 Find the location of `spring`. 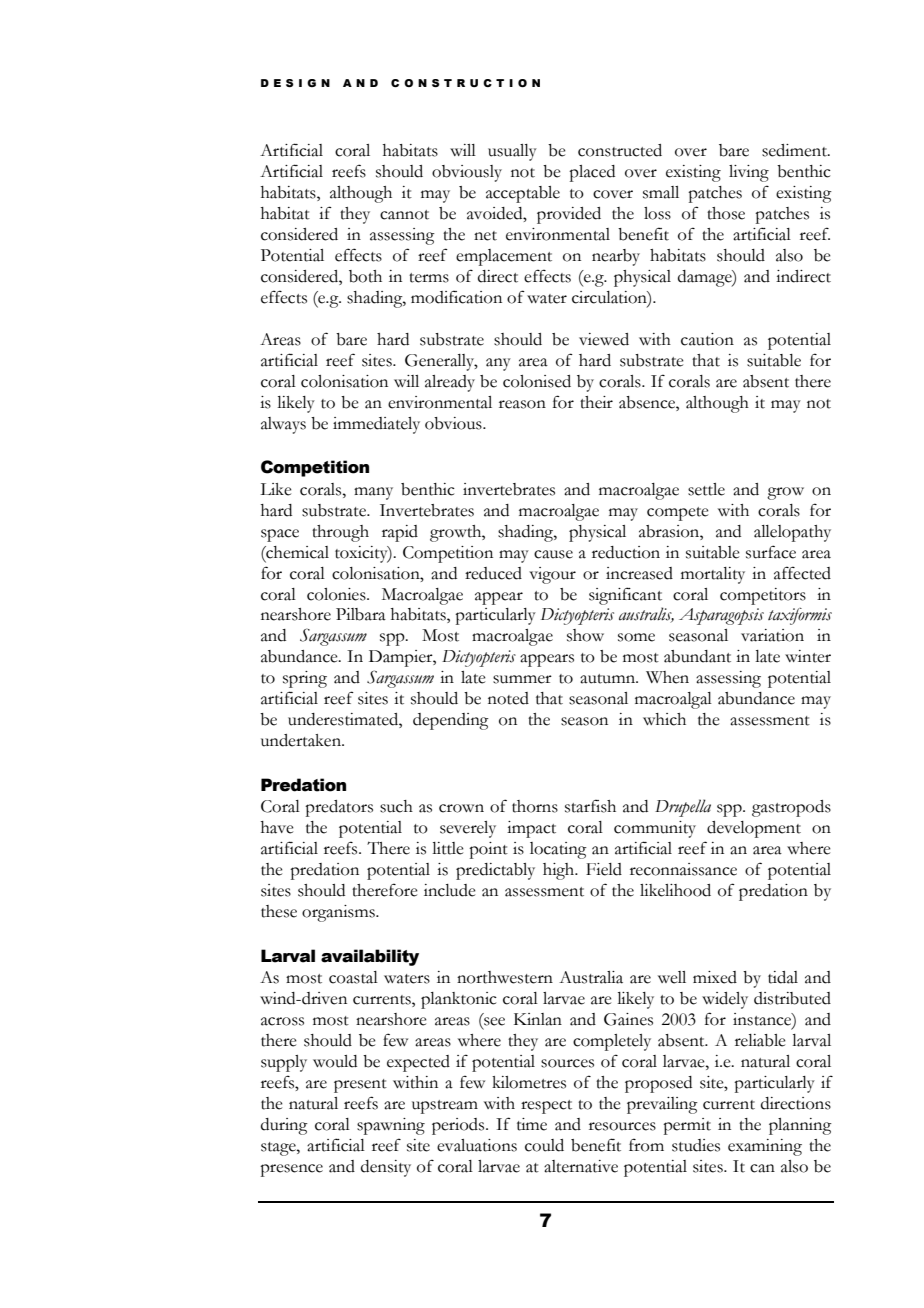

spring is located at coordinates (305, 679).
